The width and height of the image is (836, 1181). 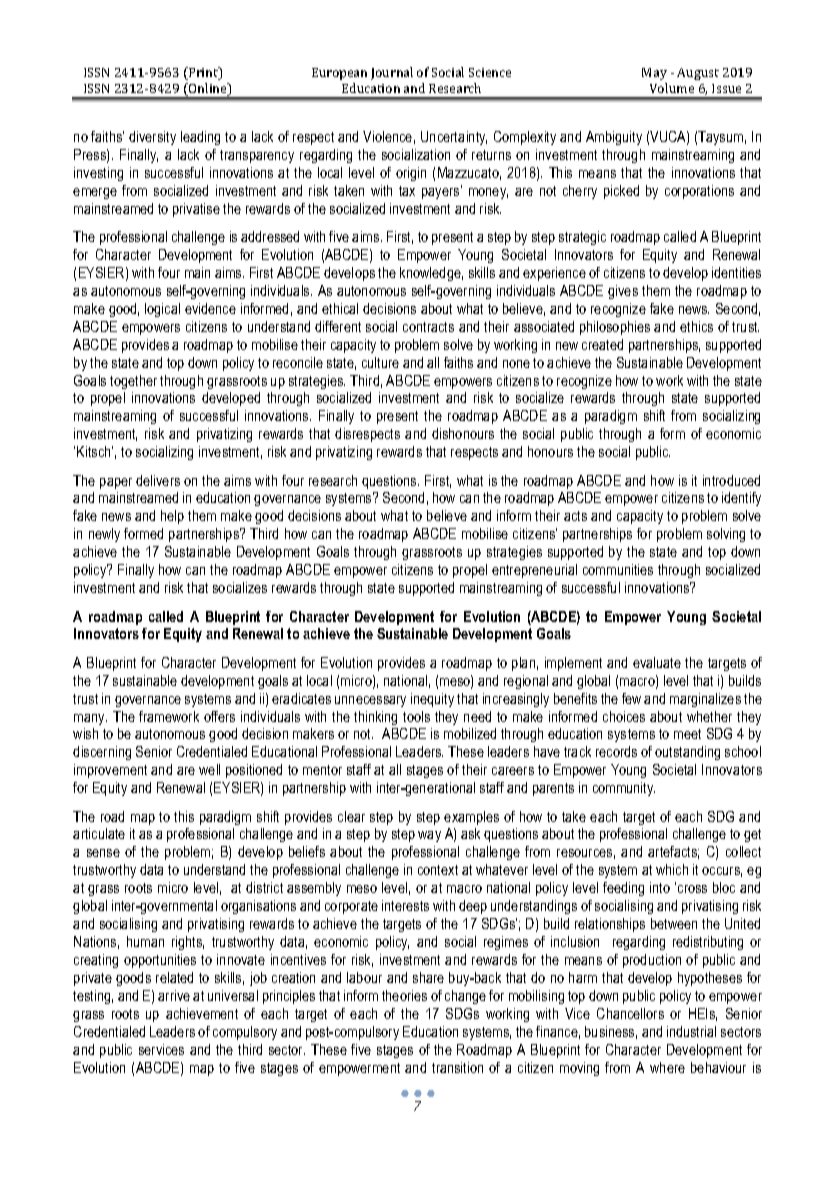 I want to click on arrive, so click(x=174, y=995).
